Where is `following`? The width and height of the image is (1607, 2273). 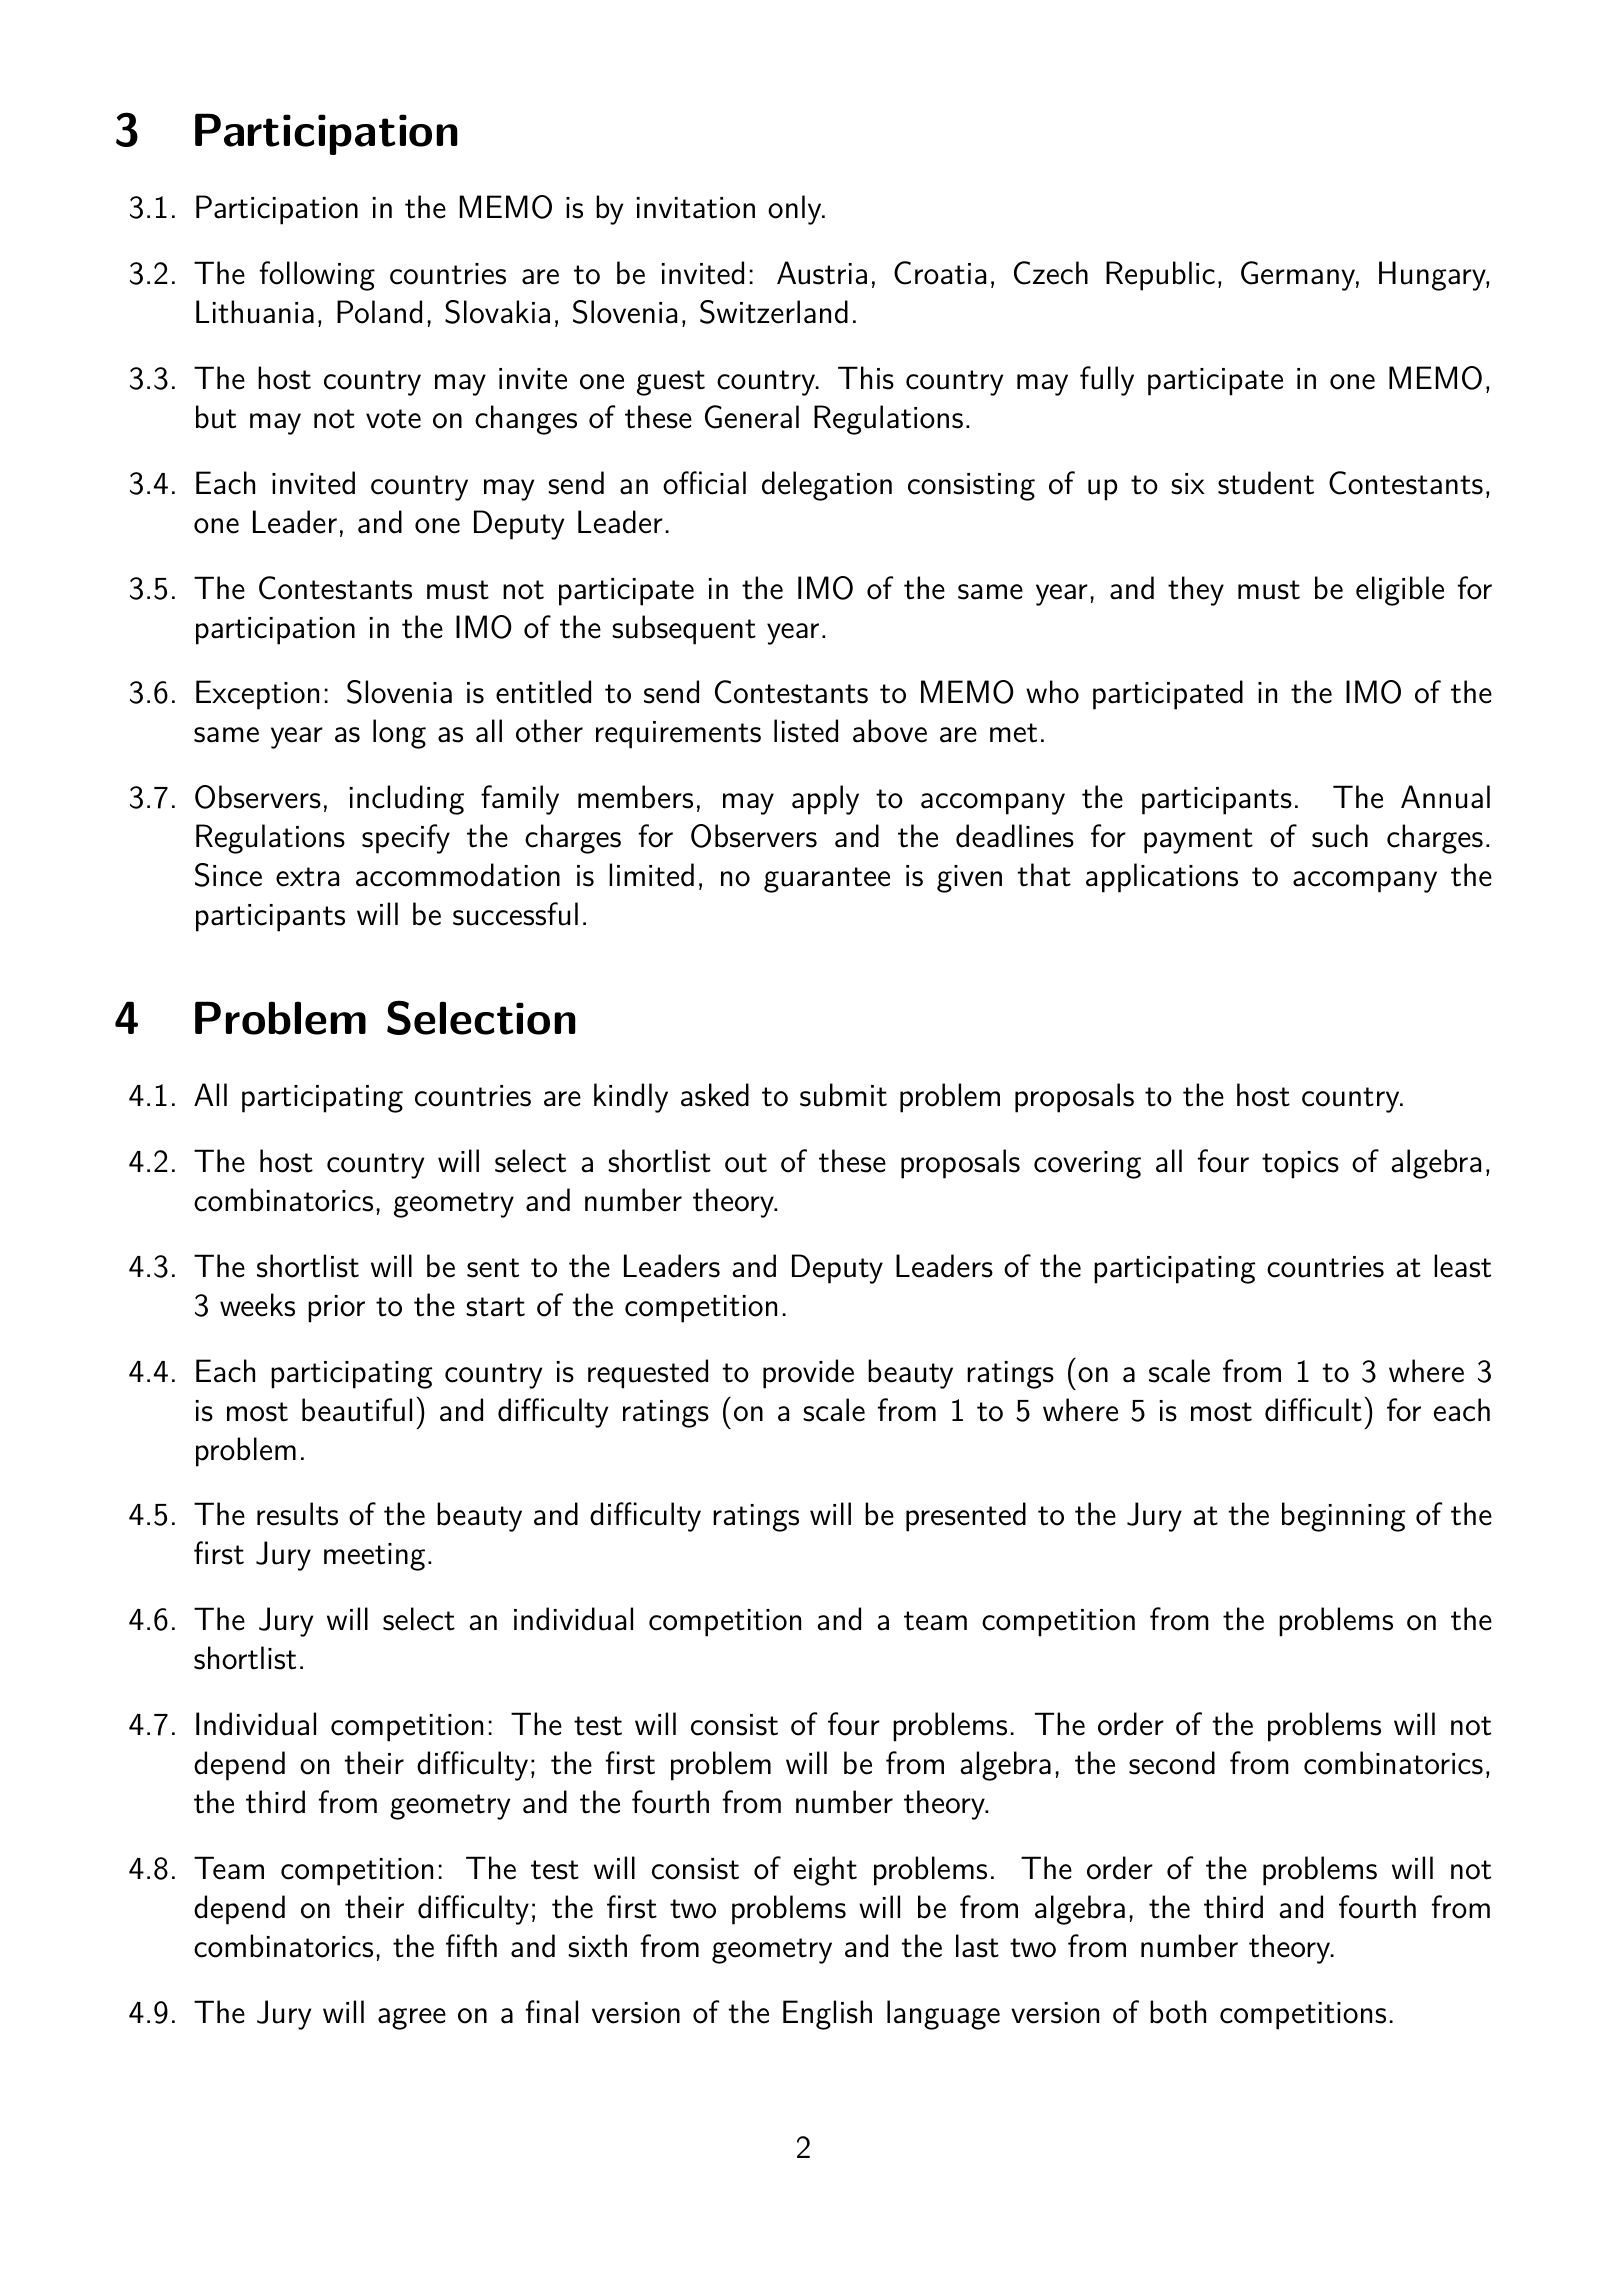 following is located at coordinates (317, 276).
